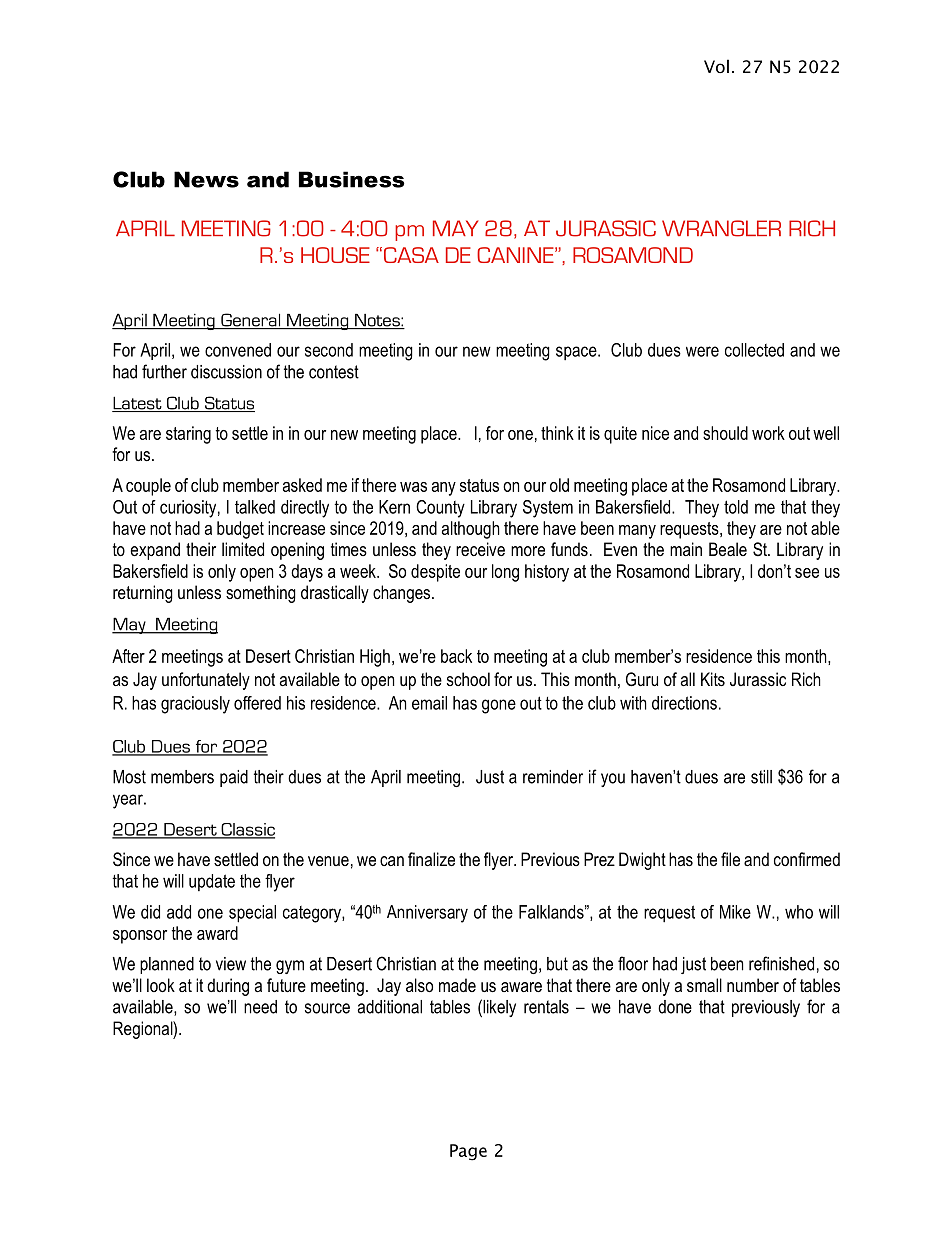  I want to click on Page, so click(468, 1152).
